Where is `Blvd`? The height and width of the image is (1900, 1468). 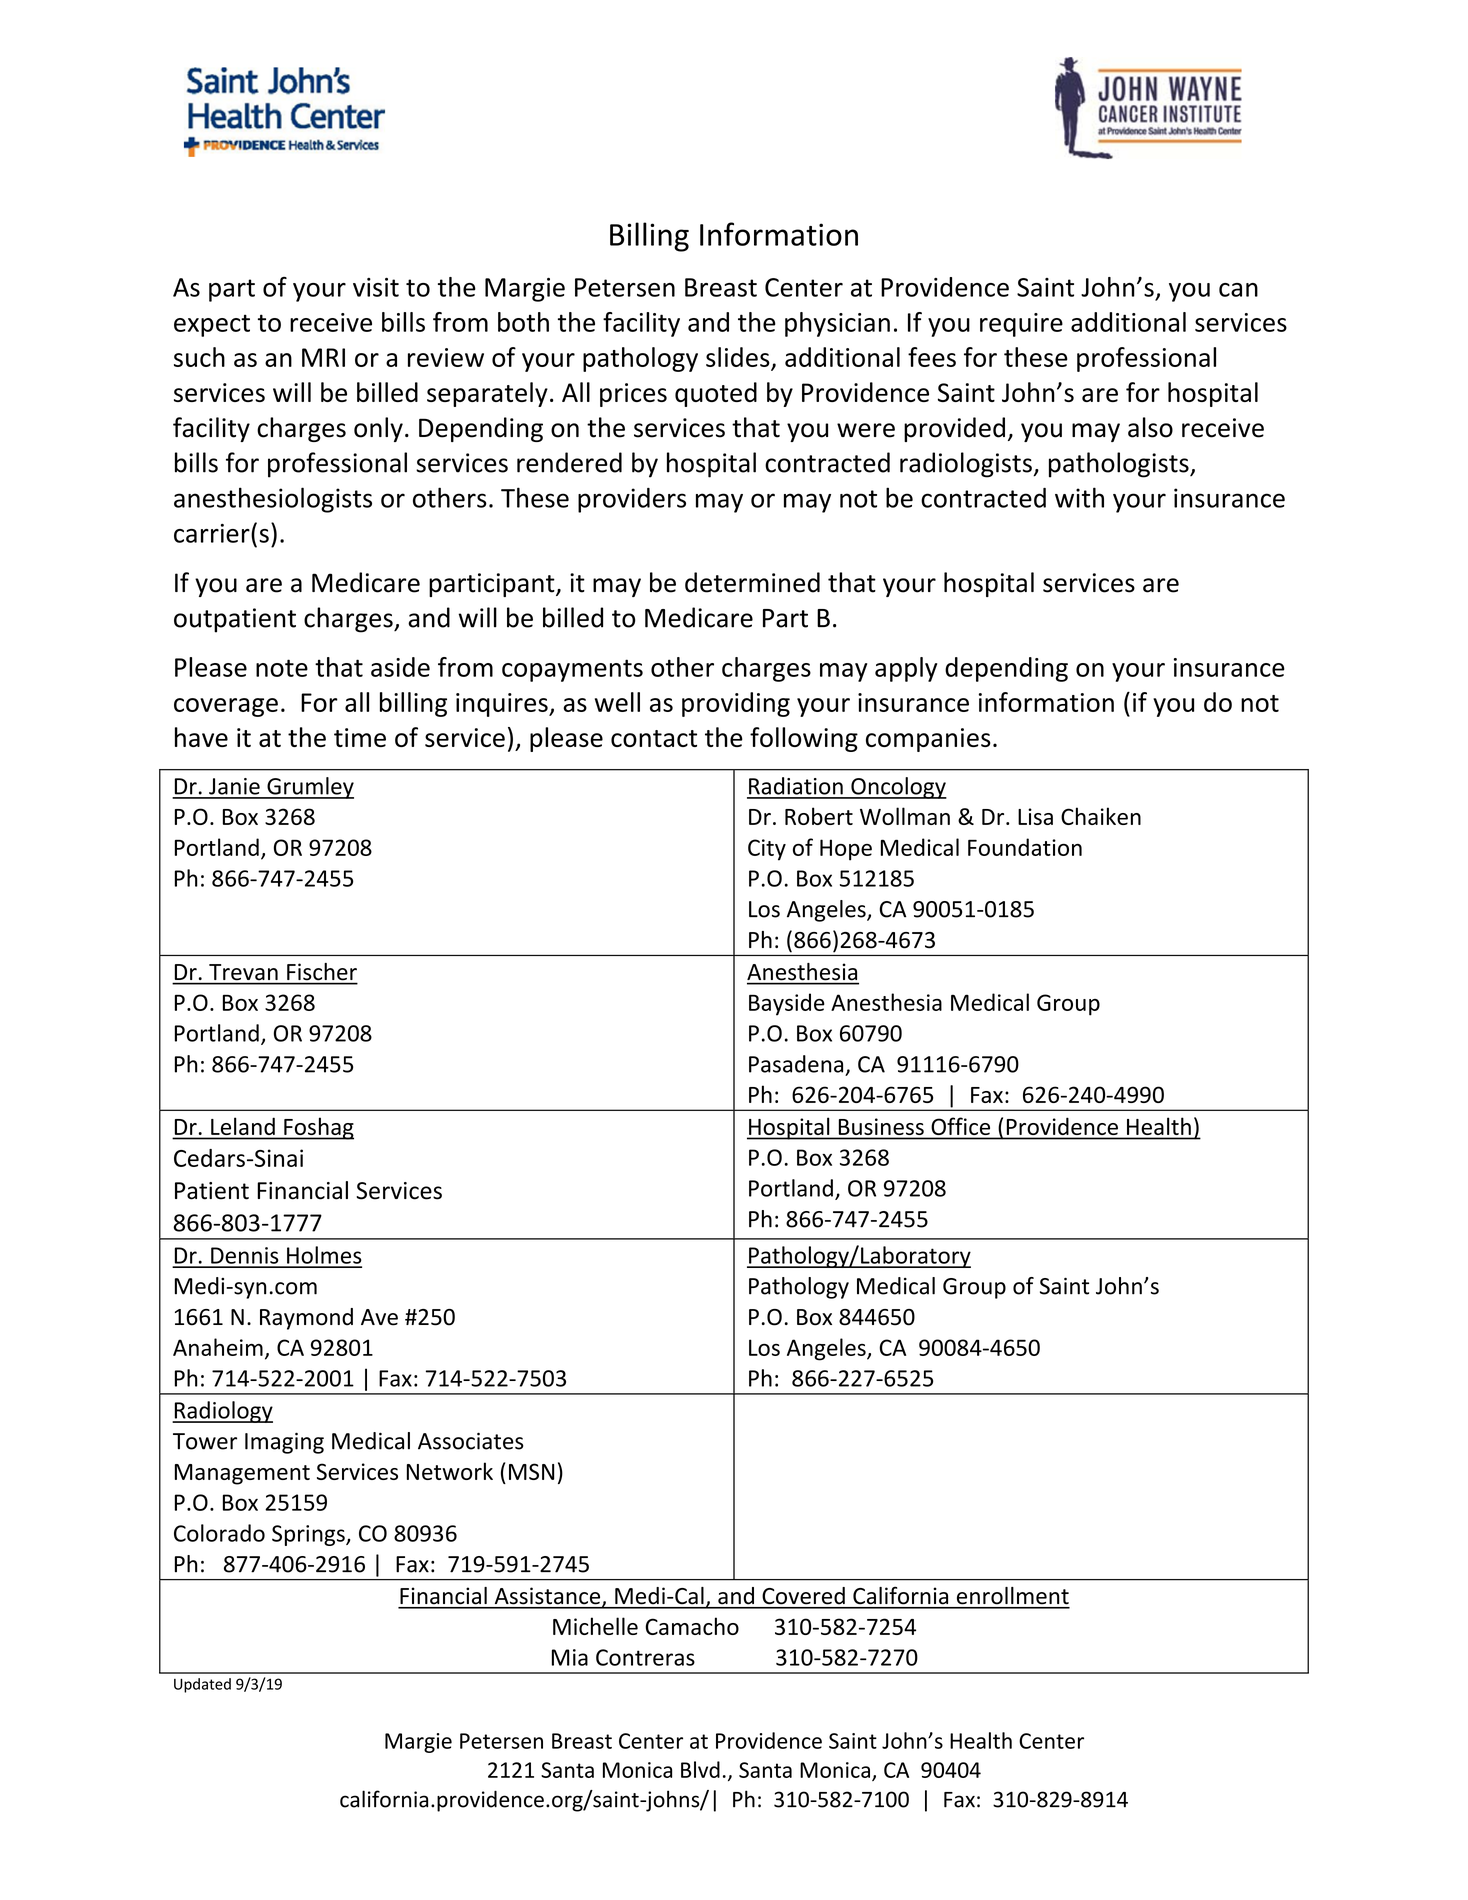 Blvd is located at coordinates (700, 1769).
